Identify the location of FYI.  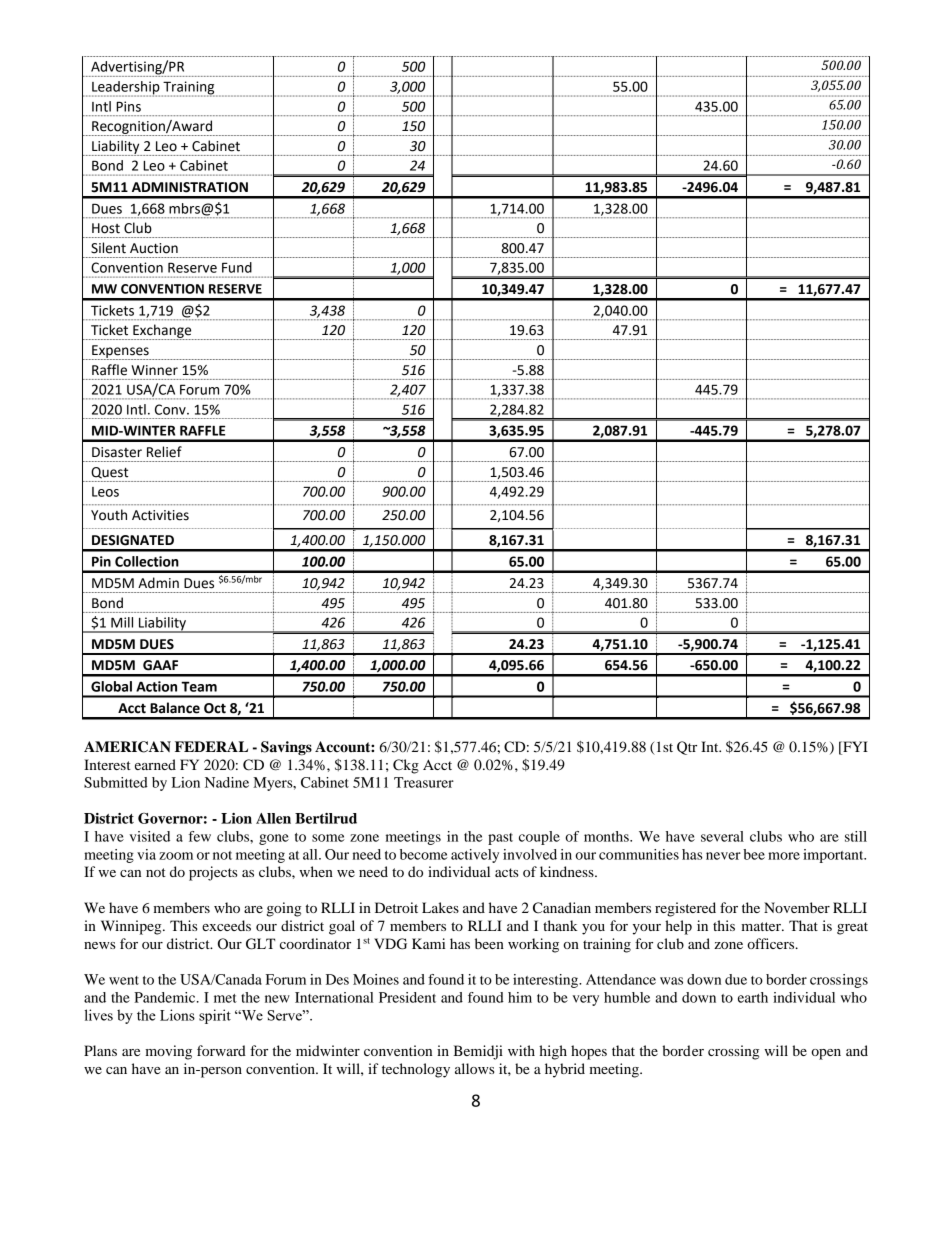
(854, 746).
